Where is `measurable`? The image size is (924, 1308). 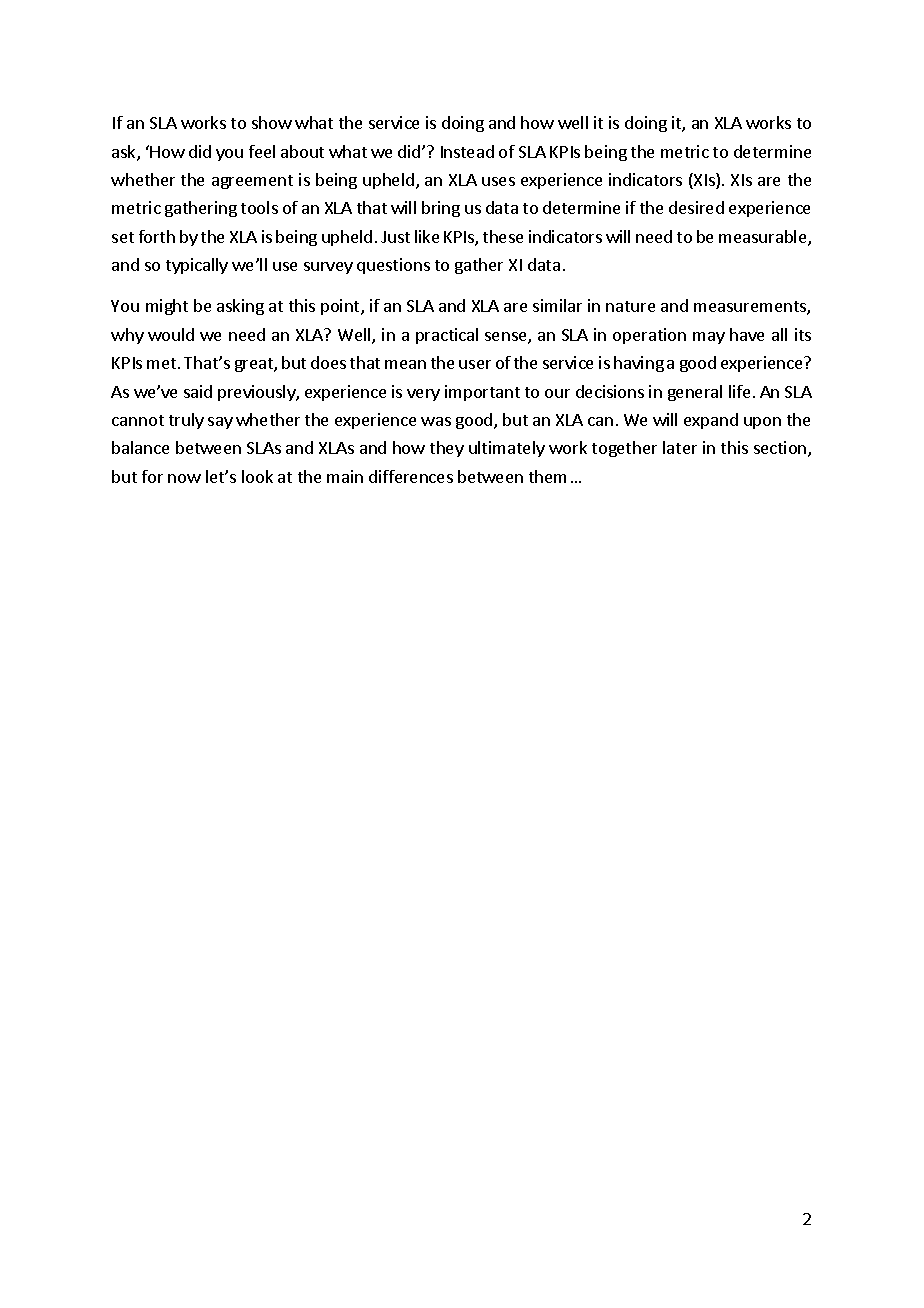
measurable is located at coordinates (764, 238).
